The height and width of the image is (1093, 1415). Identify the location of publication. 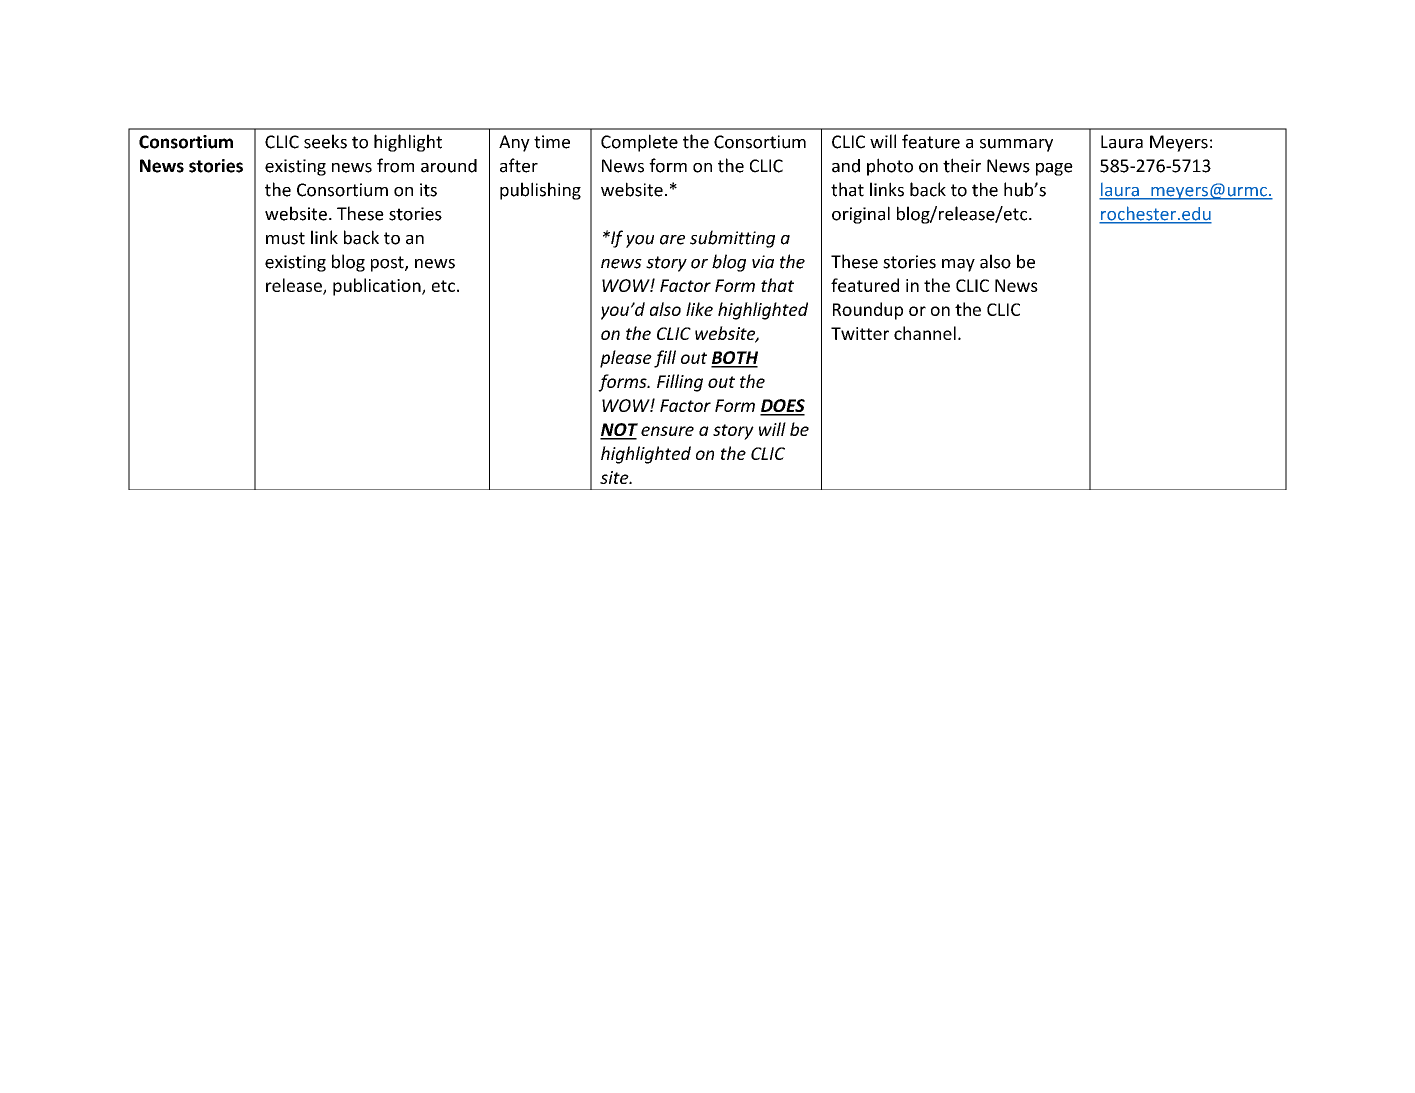
(378, 287).
